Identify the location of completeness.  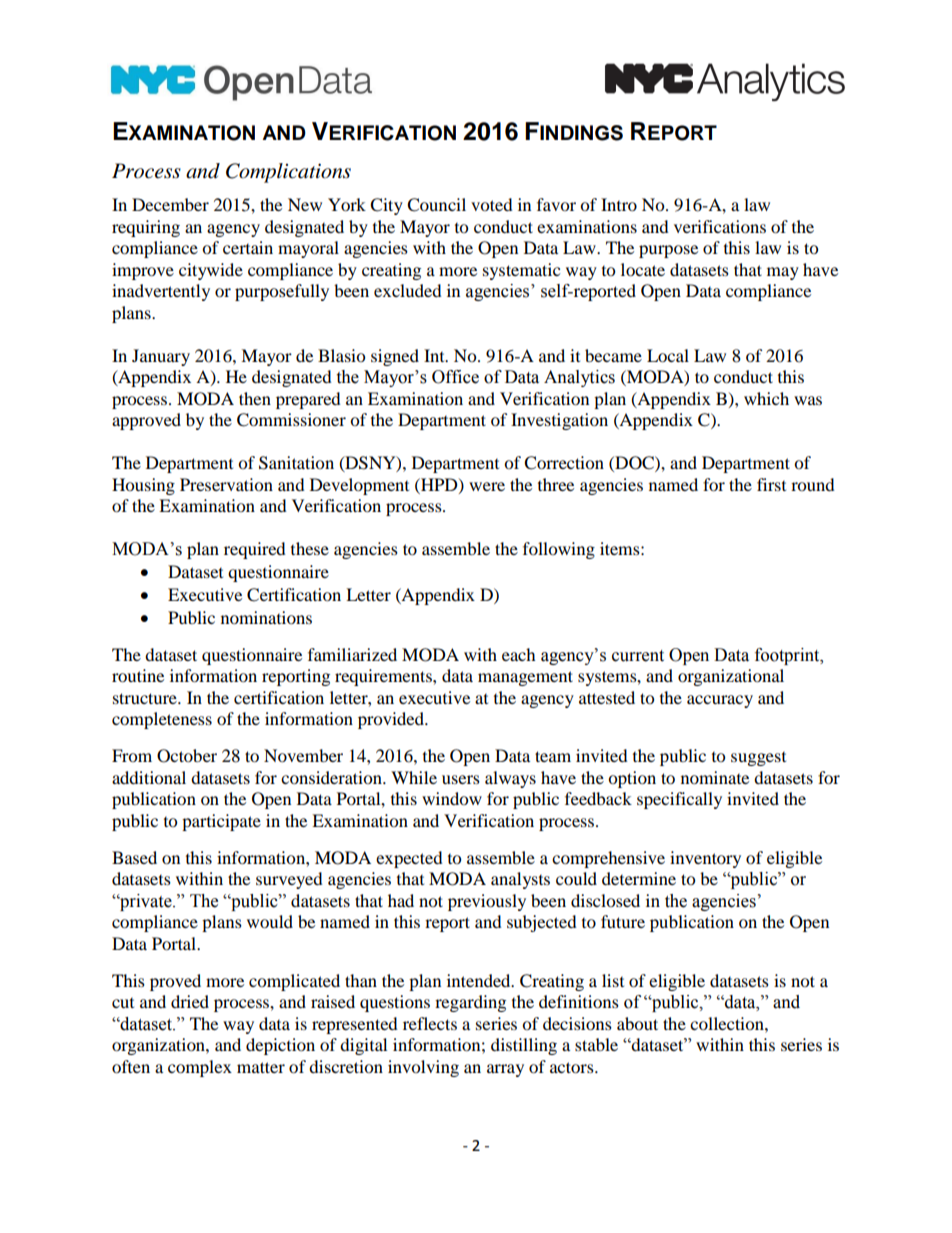
(162, 720).
